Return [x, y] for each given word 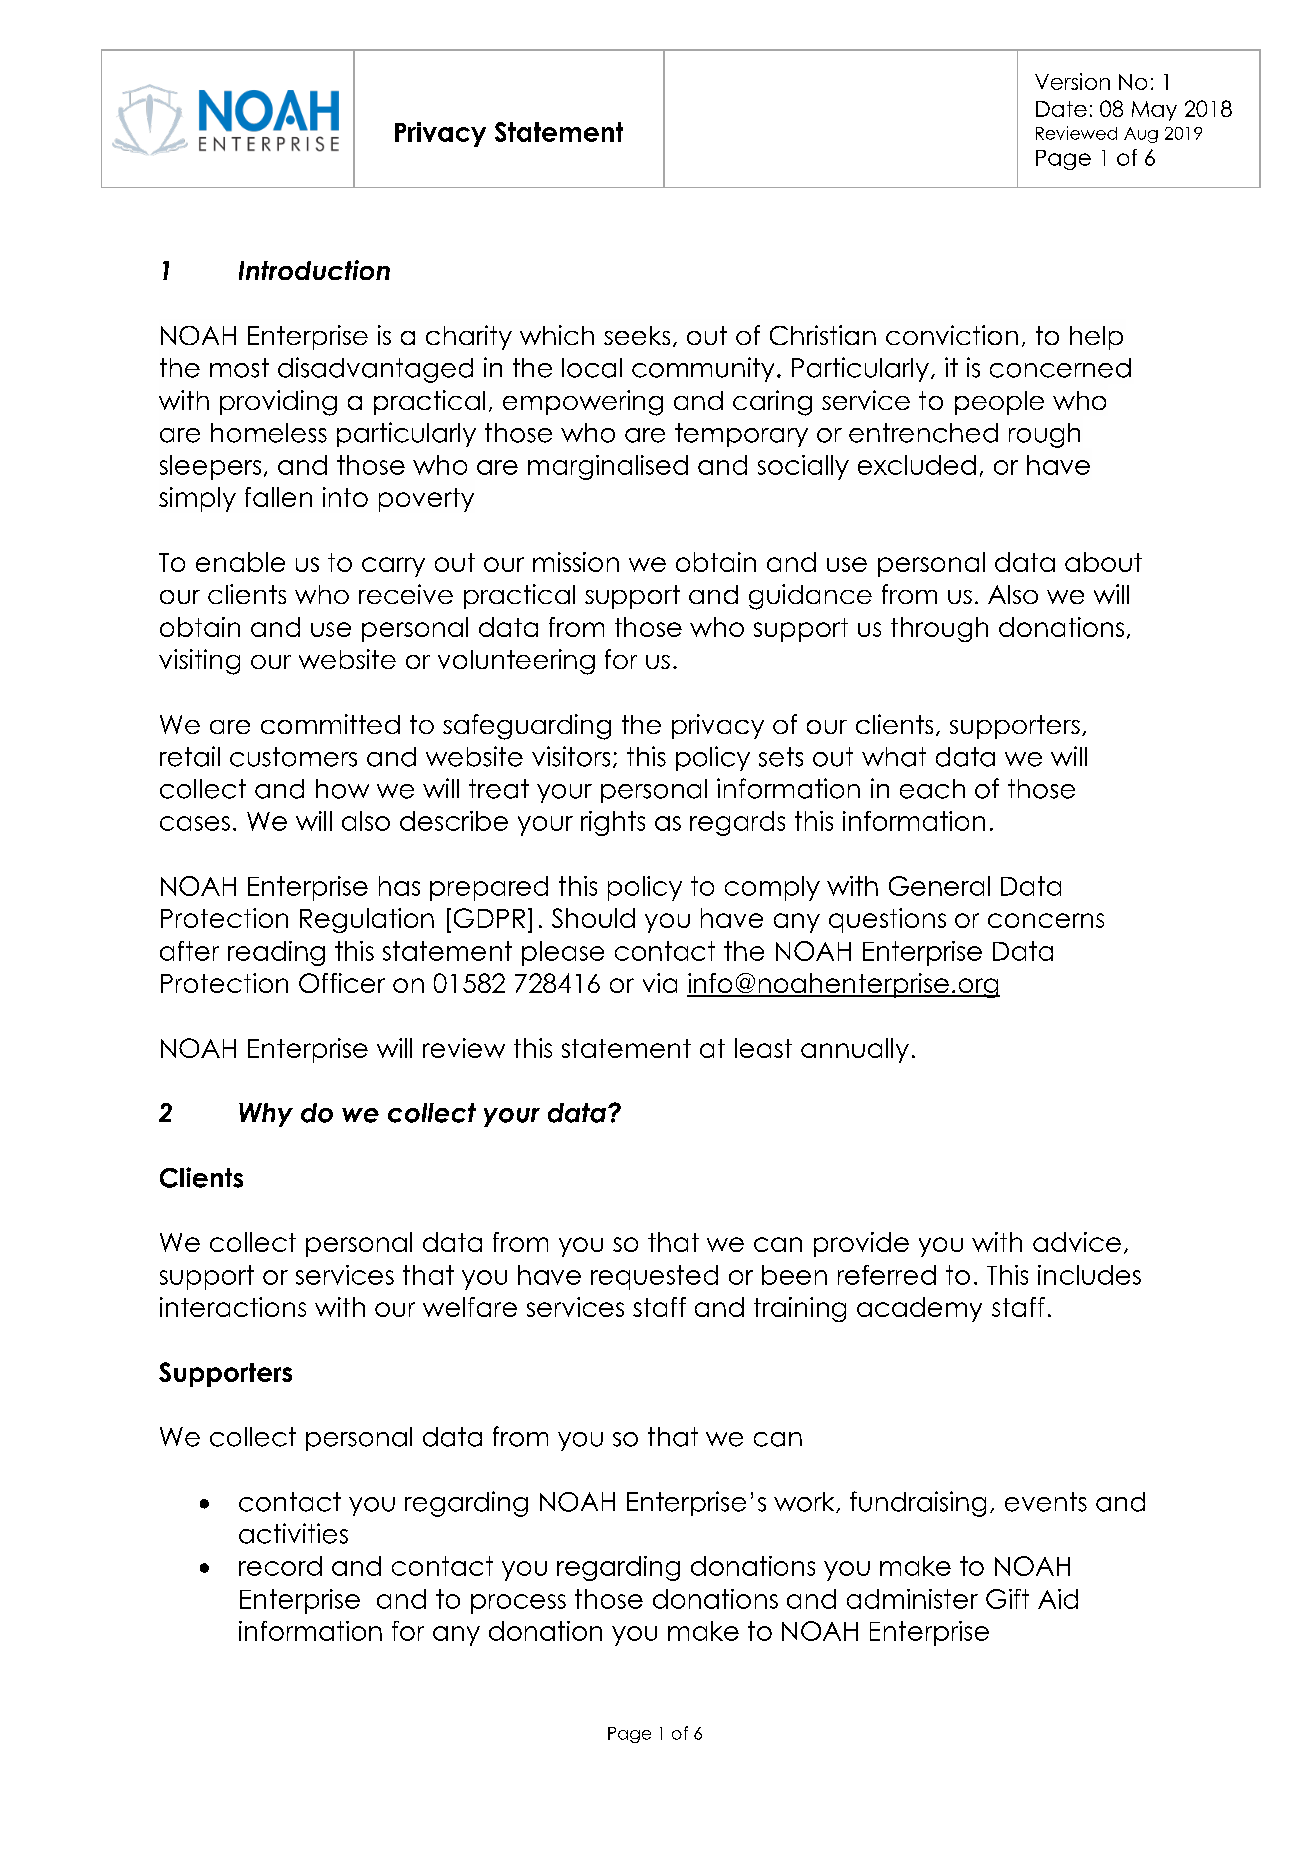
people [999, 403]
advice [1077, 1242]
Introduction [314, 270]
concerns [1046, 920]
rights [613, 823]
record [280, 1566]
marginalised [608, 467]
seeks [637, 335]
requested [654, 1277]
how [342, 789]
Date [1061, 109]
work [805, 1502]
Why [266, 1115]
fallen [278, 497]
